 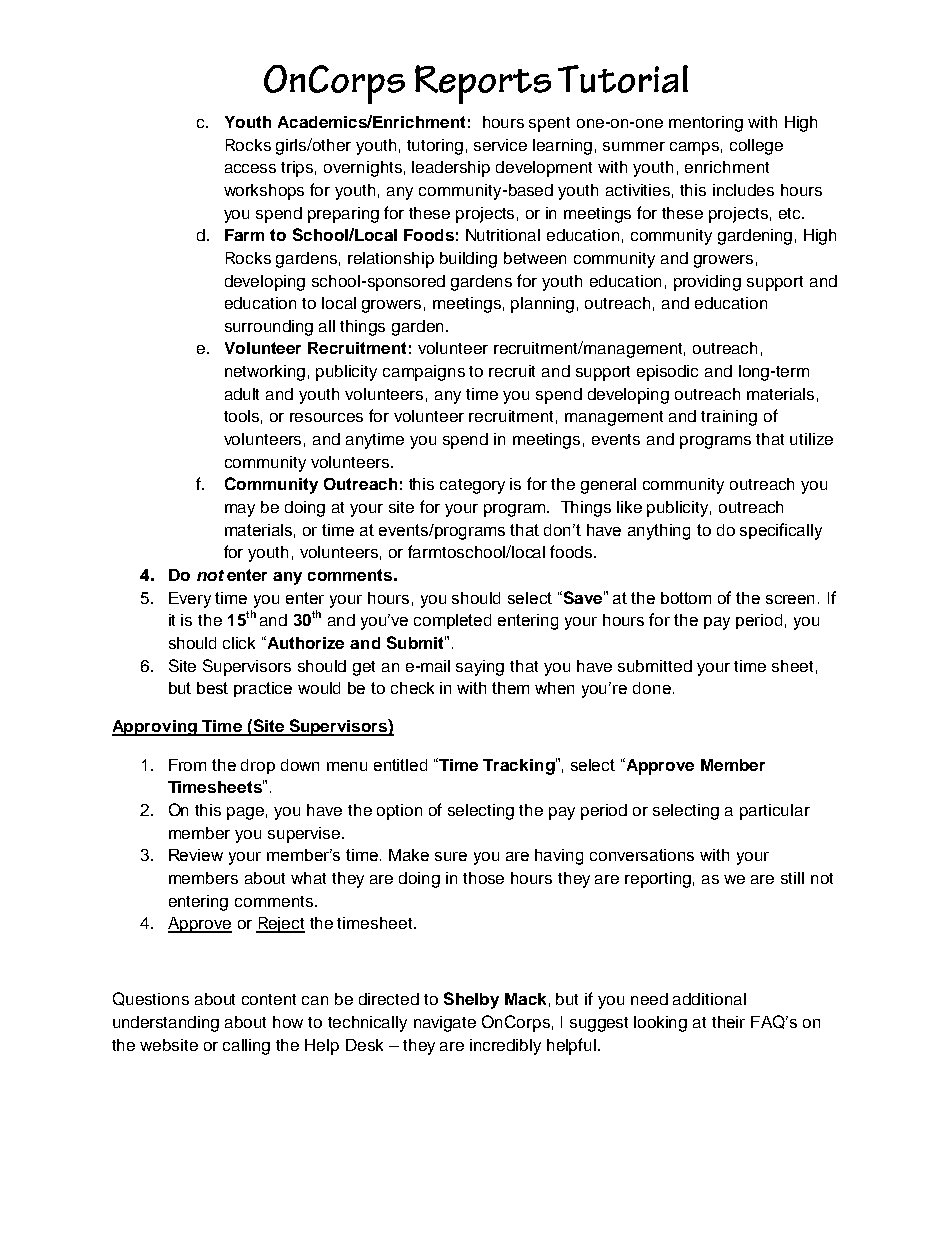 I want to click on Every, so click(x=190, y=600).
